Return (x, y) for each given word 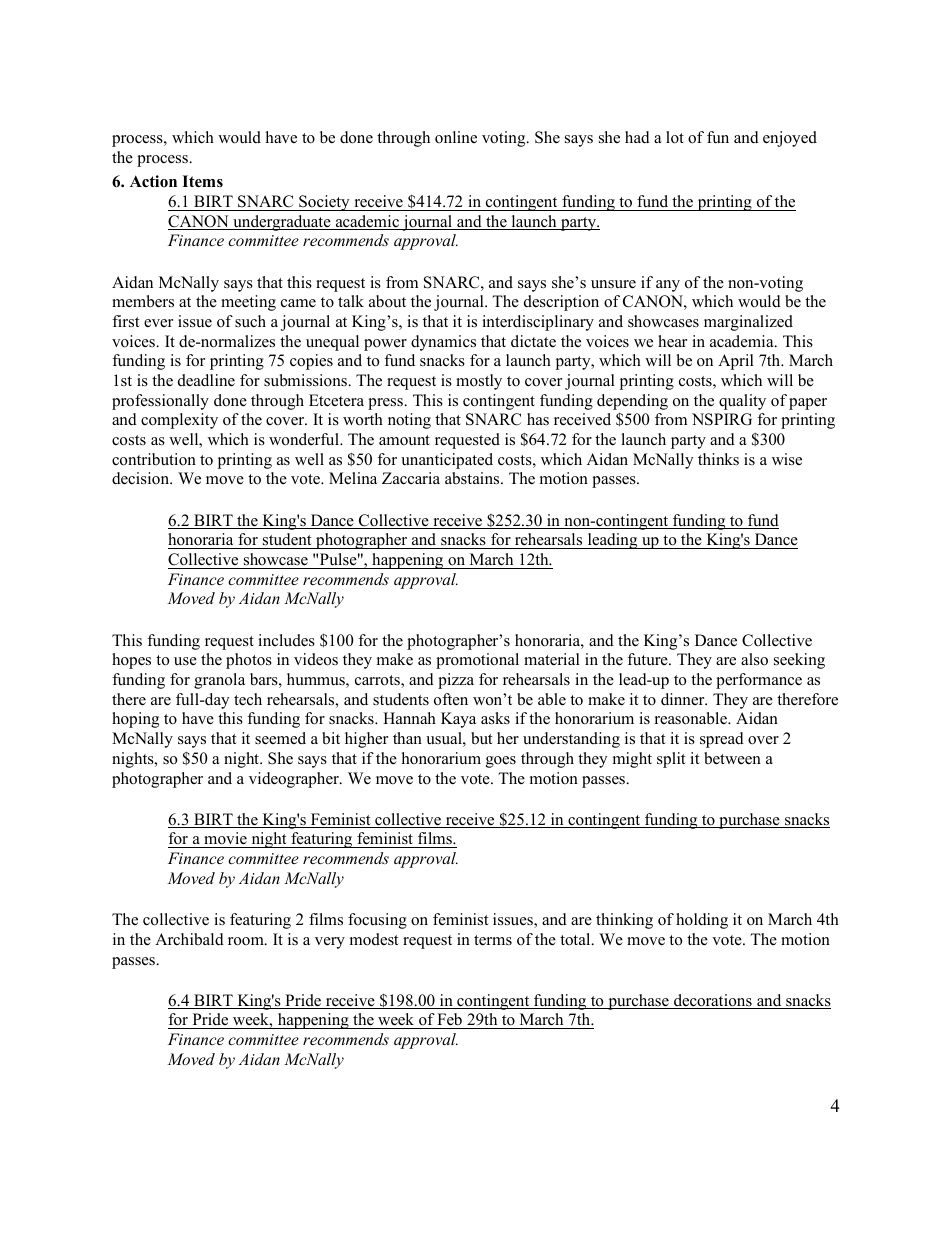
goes (501, 762)
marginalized (748, 323)
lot (675, 137)
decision (142, 478)
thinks (718, 459)
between (732, 758)
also (754, 659)
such (250, 321)
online (456, 137)
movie (225, 838)
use (185, 661)
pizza (456, 681)
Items (202, 181)
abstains (473, 478)
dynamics (443, 343)
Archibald (189, 939)
